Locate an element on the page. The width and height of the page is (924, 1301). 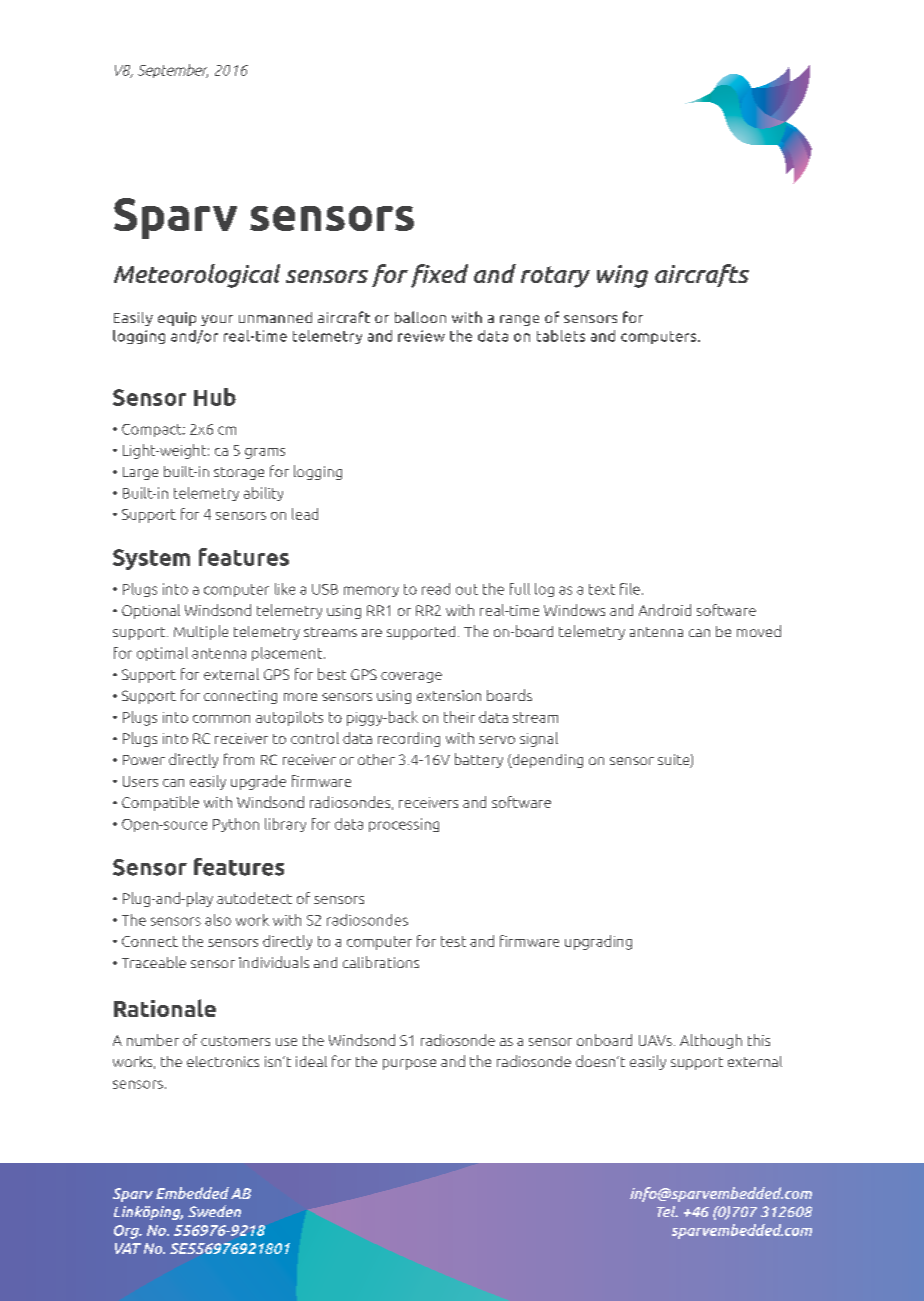
Although is located at coordinates (711, 1041).
